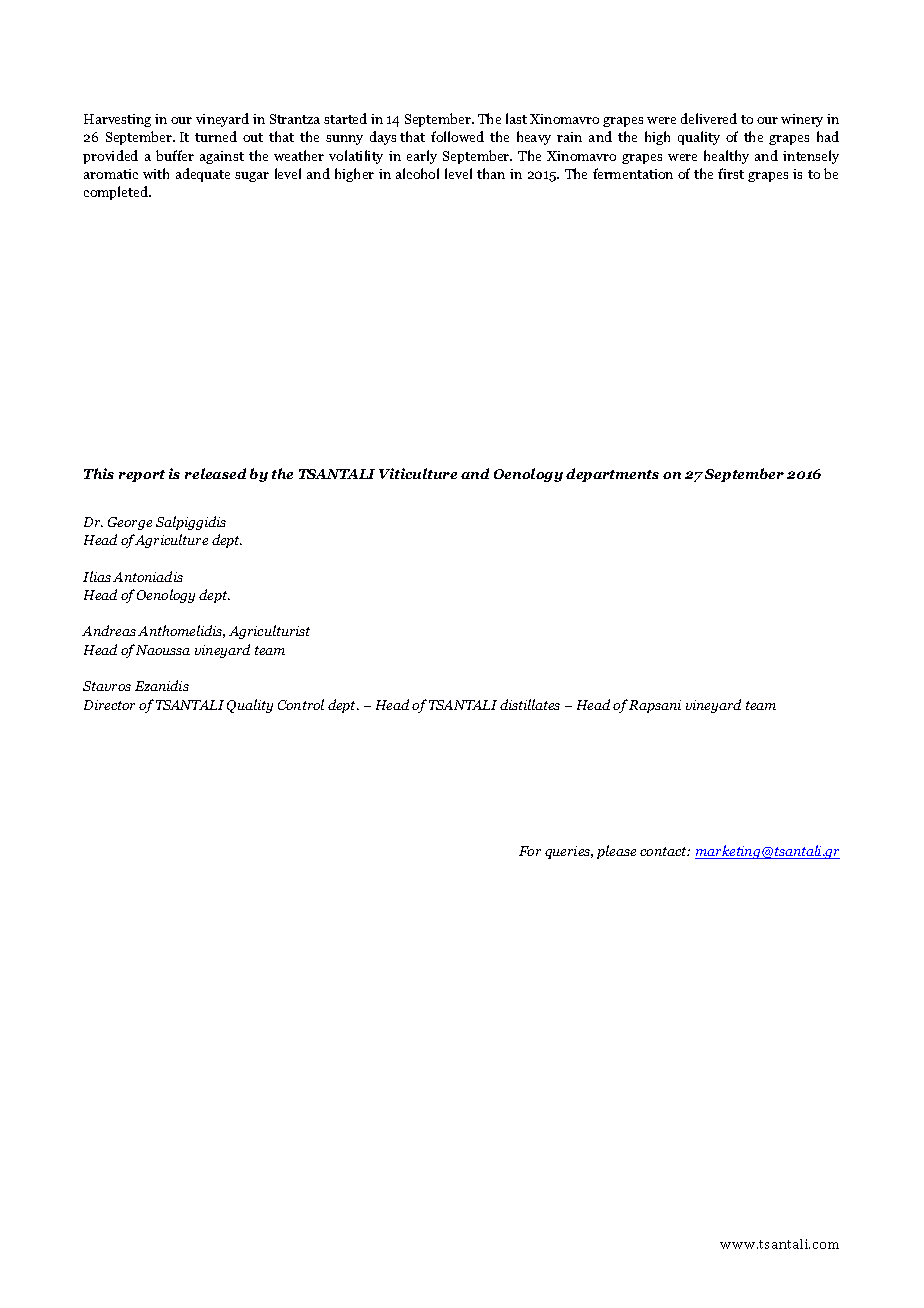 This screenshot has width=924, height=1308. I want to click on distillates, so click(530, 704).
